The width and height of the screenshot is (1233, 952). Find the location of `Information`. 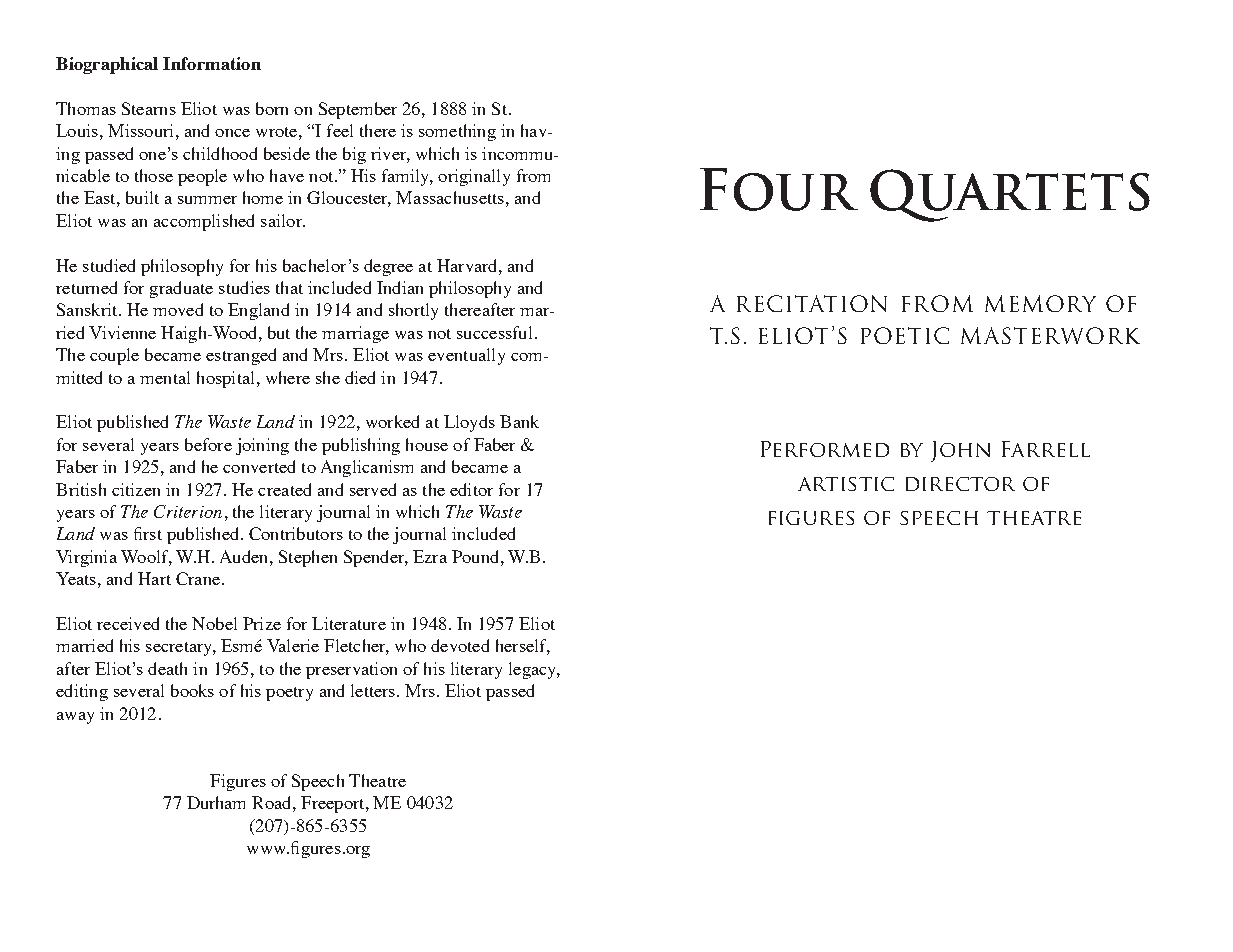

Information is located at coordinates (212, 63).
